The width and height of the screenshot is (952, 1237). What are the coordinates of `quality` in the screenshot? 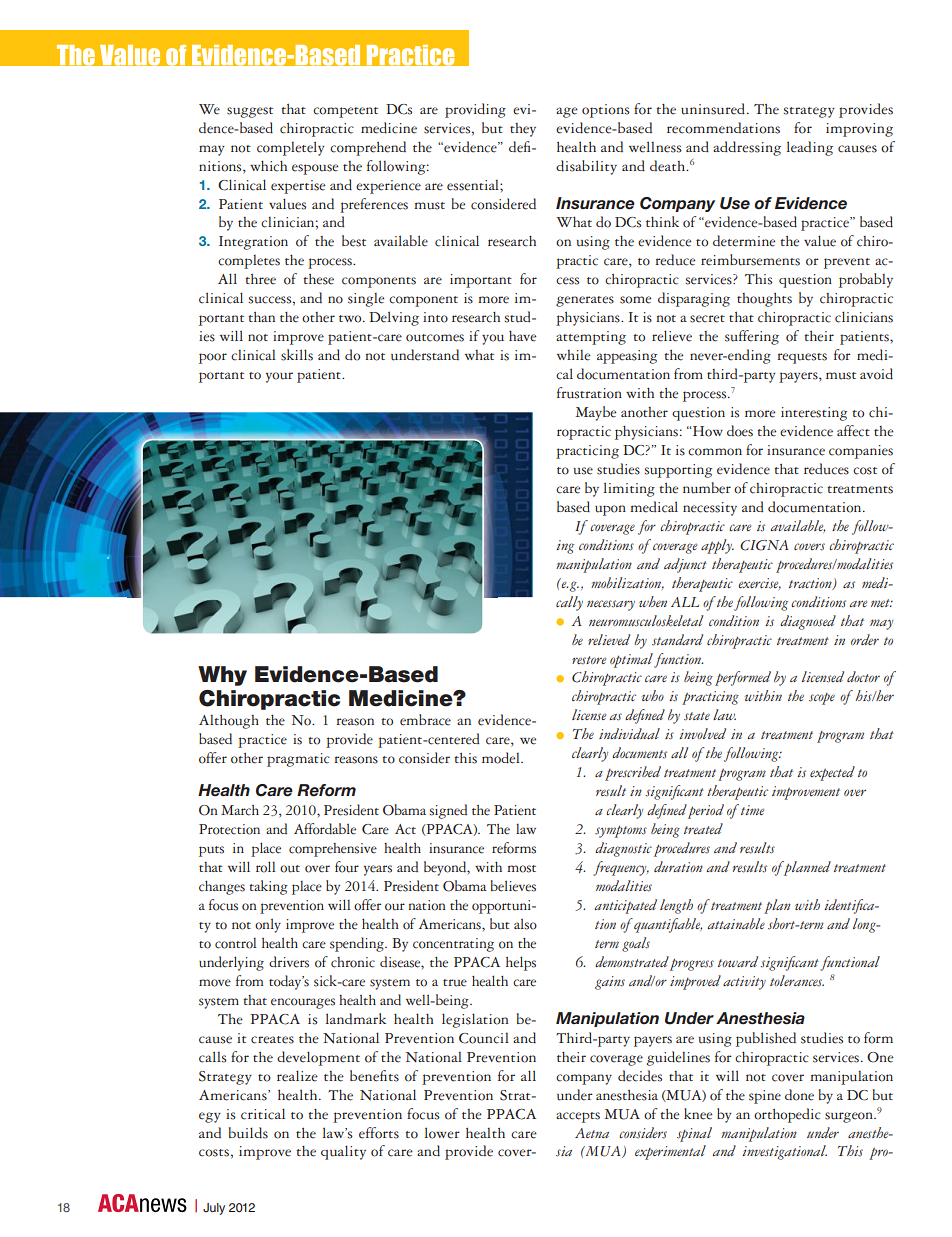 It's located at (343, 1152).
